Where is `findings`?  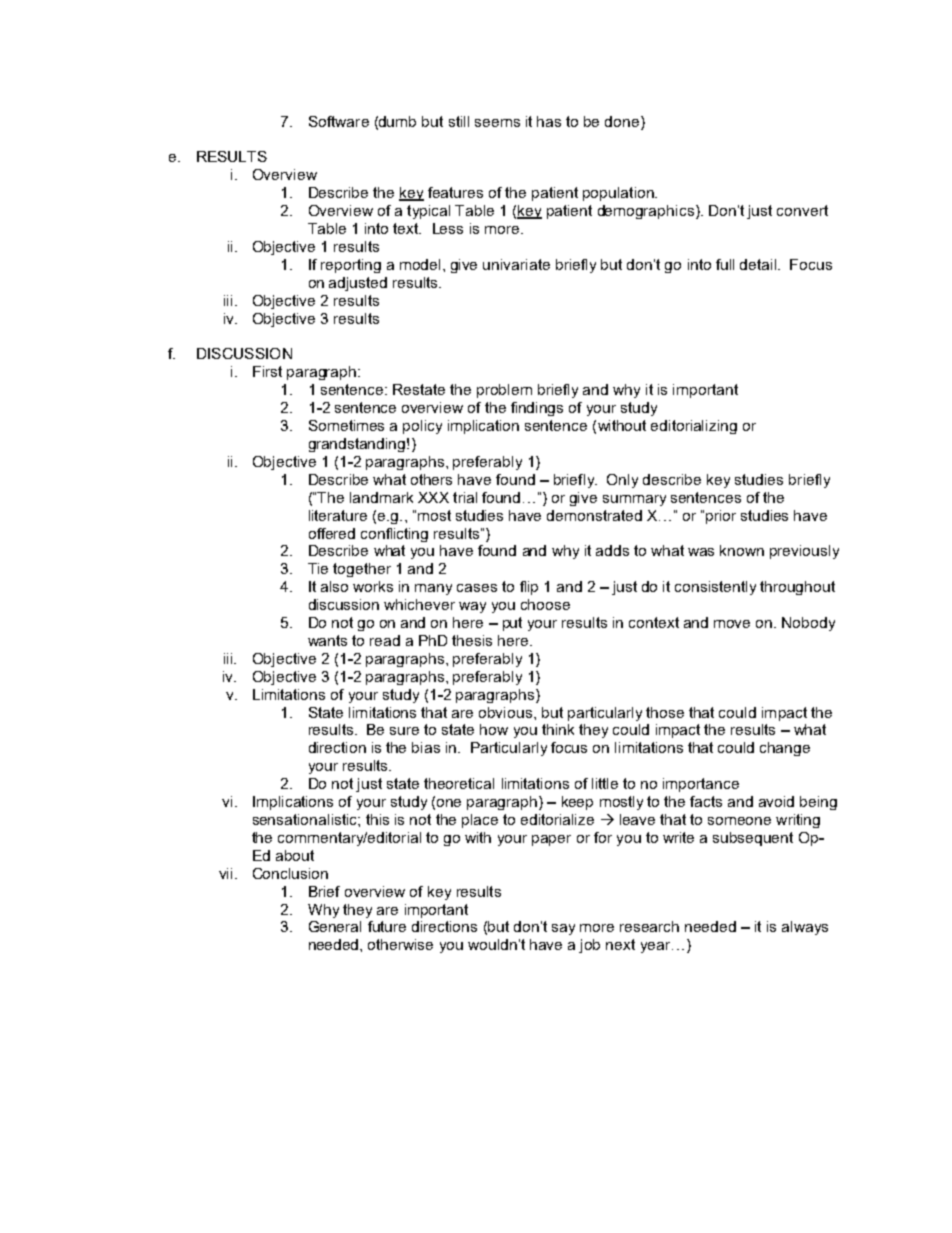 findings is located at coordinates (537, 409).
